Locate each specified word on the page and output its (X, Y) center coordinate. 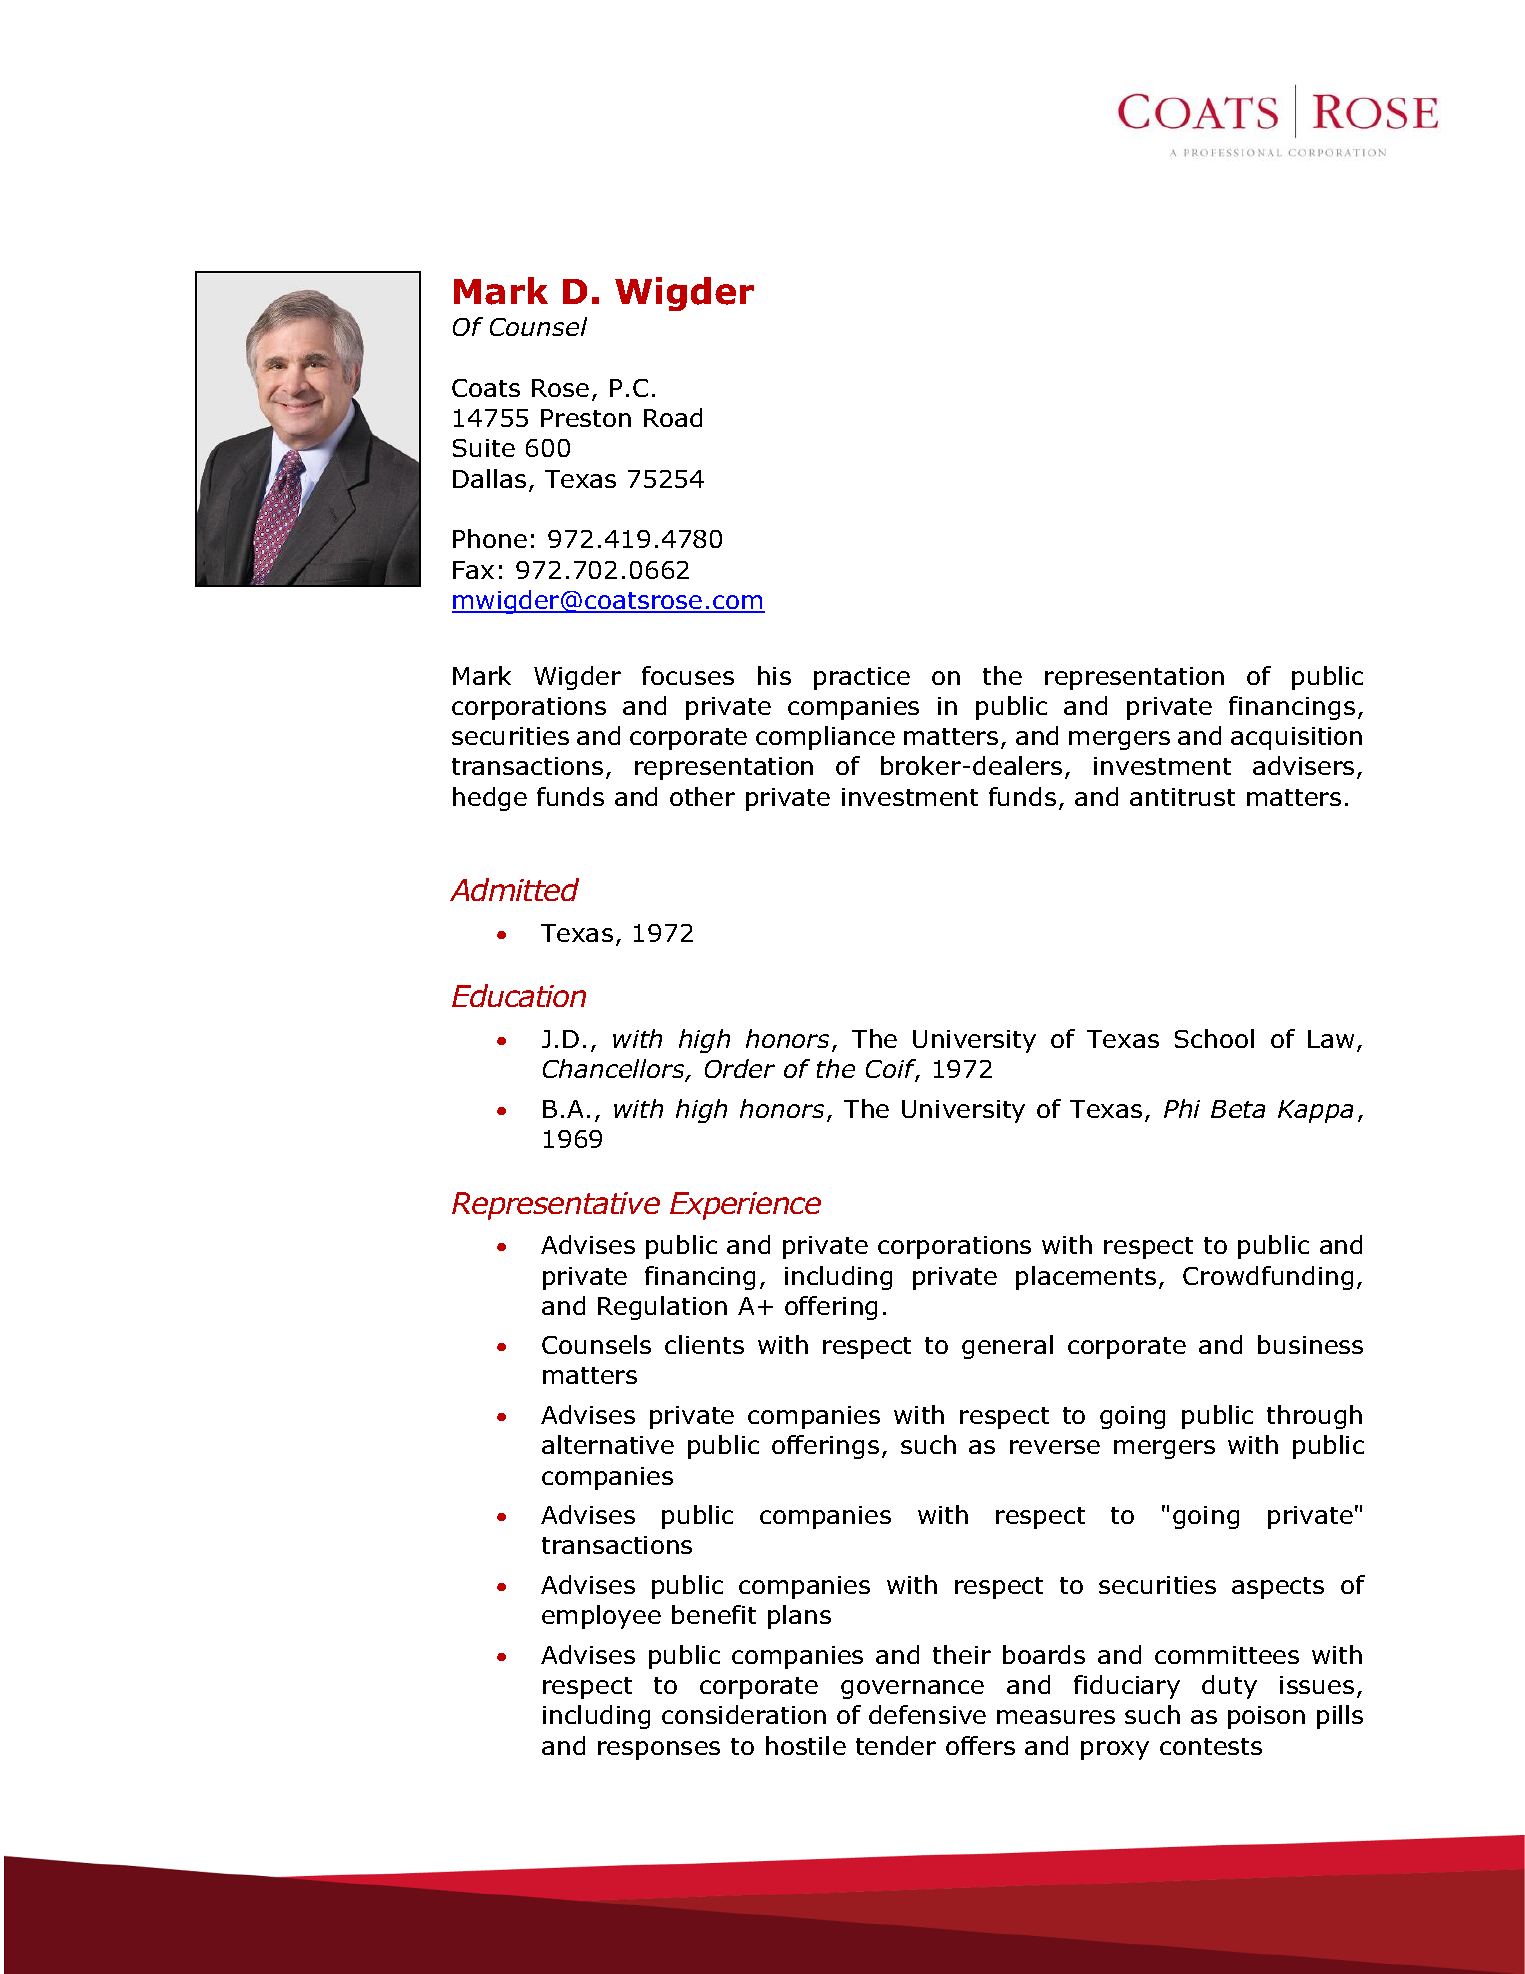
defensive (927, 1714)
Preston (586, 418)
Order (740, 1068)
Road (673, 417)
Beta (1238, 1109)
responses (659, 1750)
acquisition (1296, 738)
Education (519, 995)
